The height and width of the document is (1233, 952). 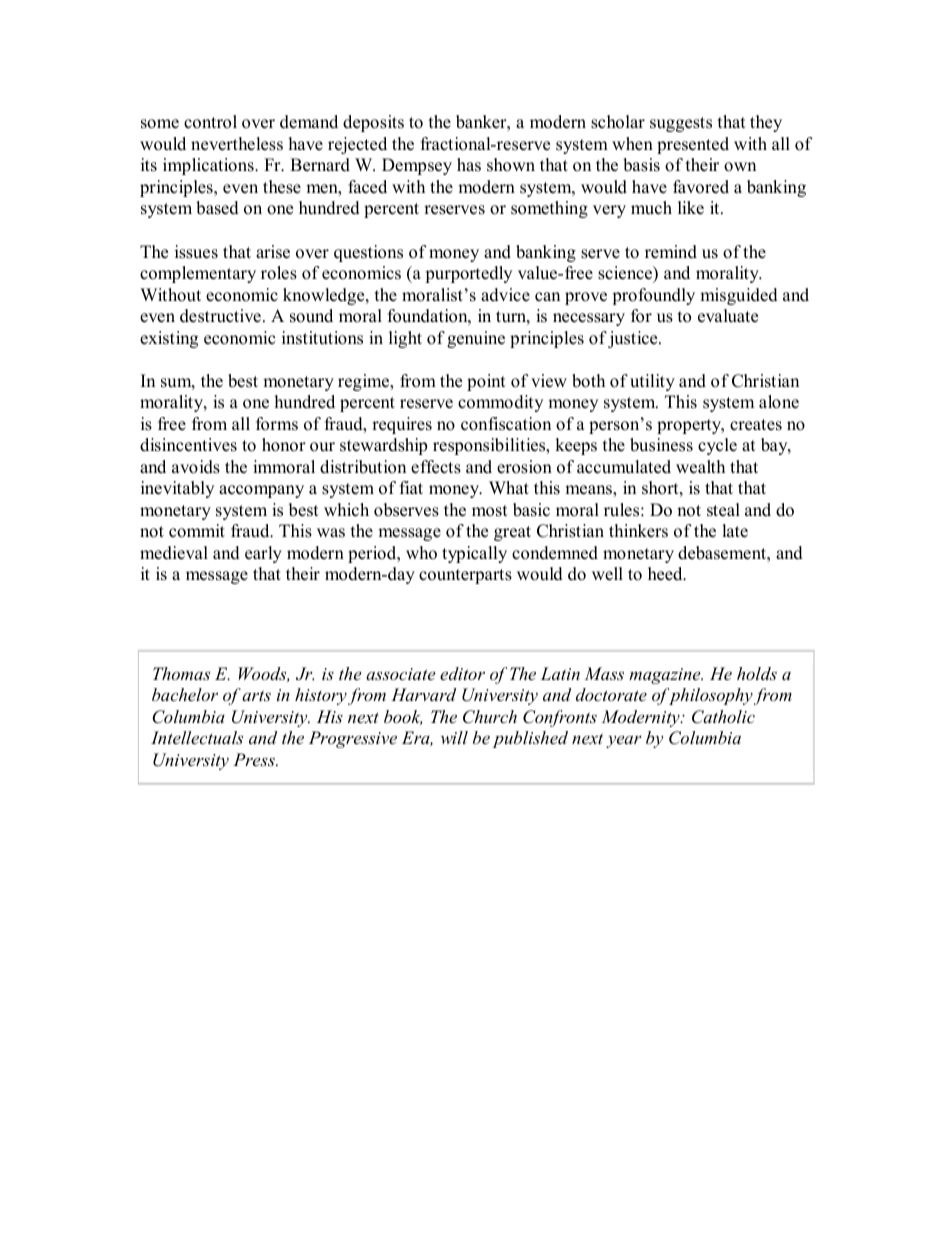 What do you see at coordinates (255, 759) in the document?
I see `Press` at bounding box center [255, 759].
